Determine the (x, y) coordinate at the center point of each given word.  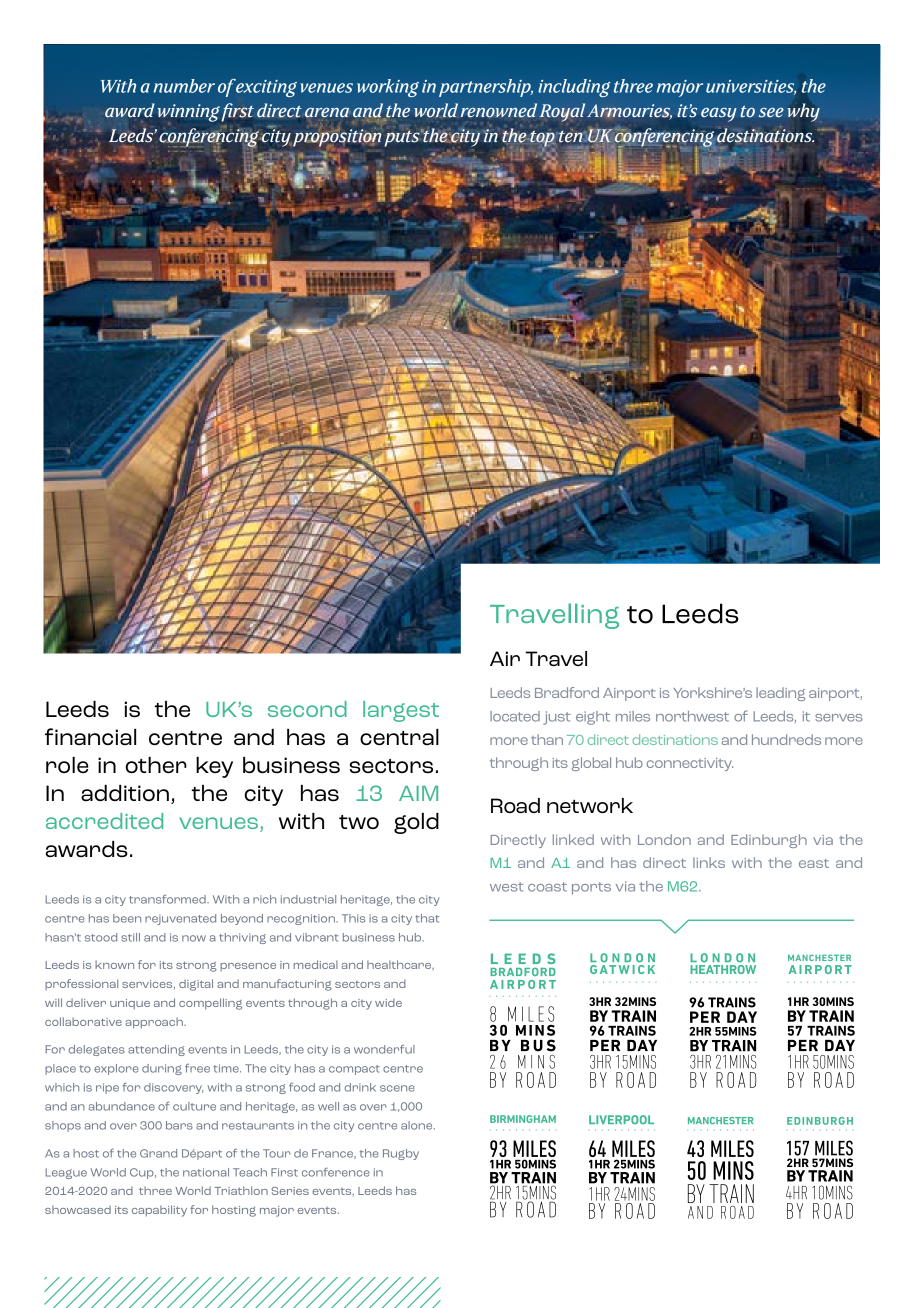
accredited (104, 821)
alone (418, 1125)
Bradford (567, 692)
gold (416, 823)
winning (189, 113)
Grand (158, 1153)
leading (780, 694)
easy (719, 114)
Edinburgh (769, 841)
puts (403, 137)
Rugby (401, 1154)
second (307, 709)
